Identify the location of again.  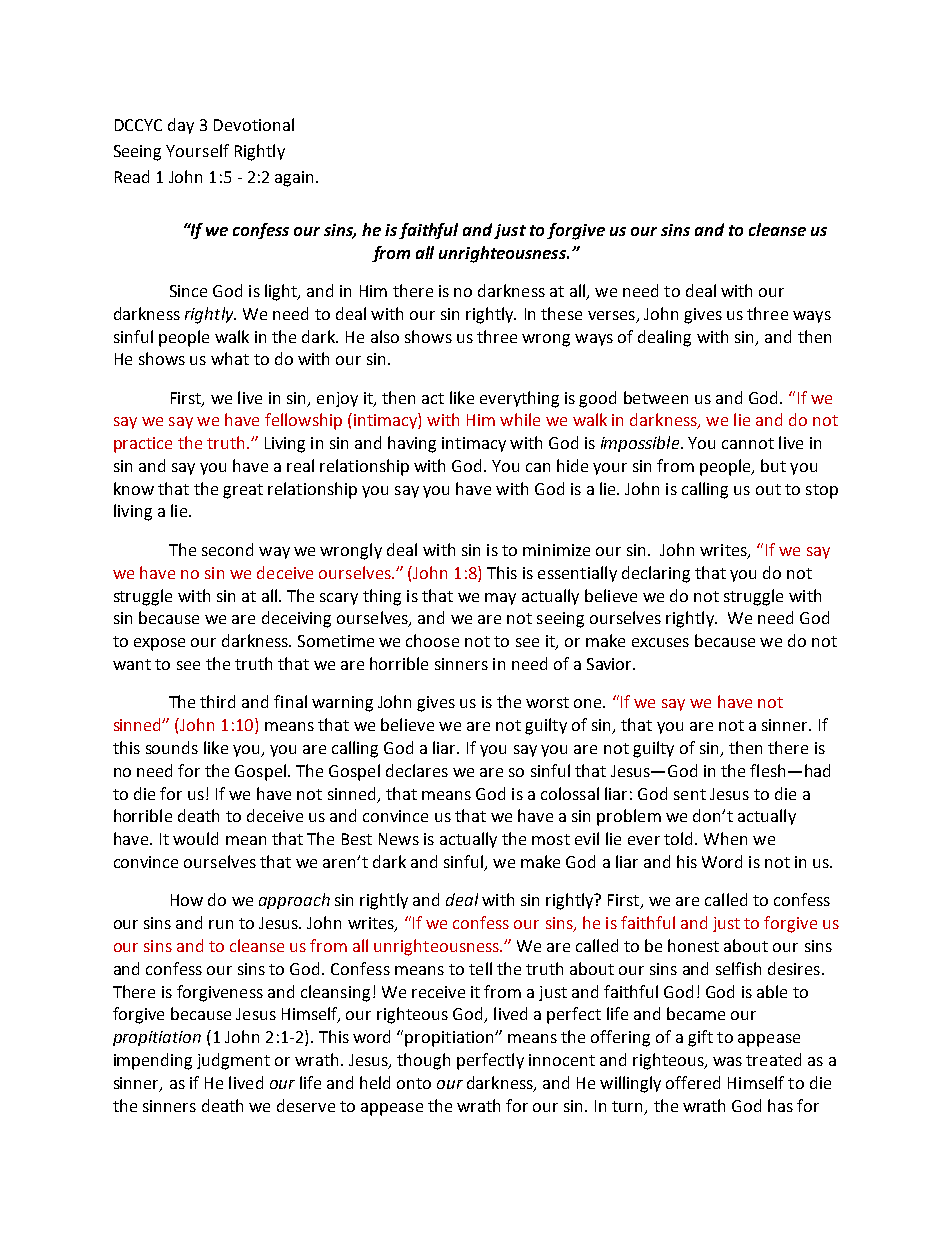
(296, 179).
